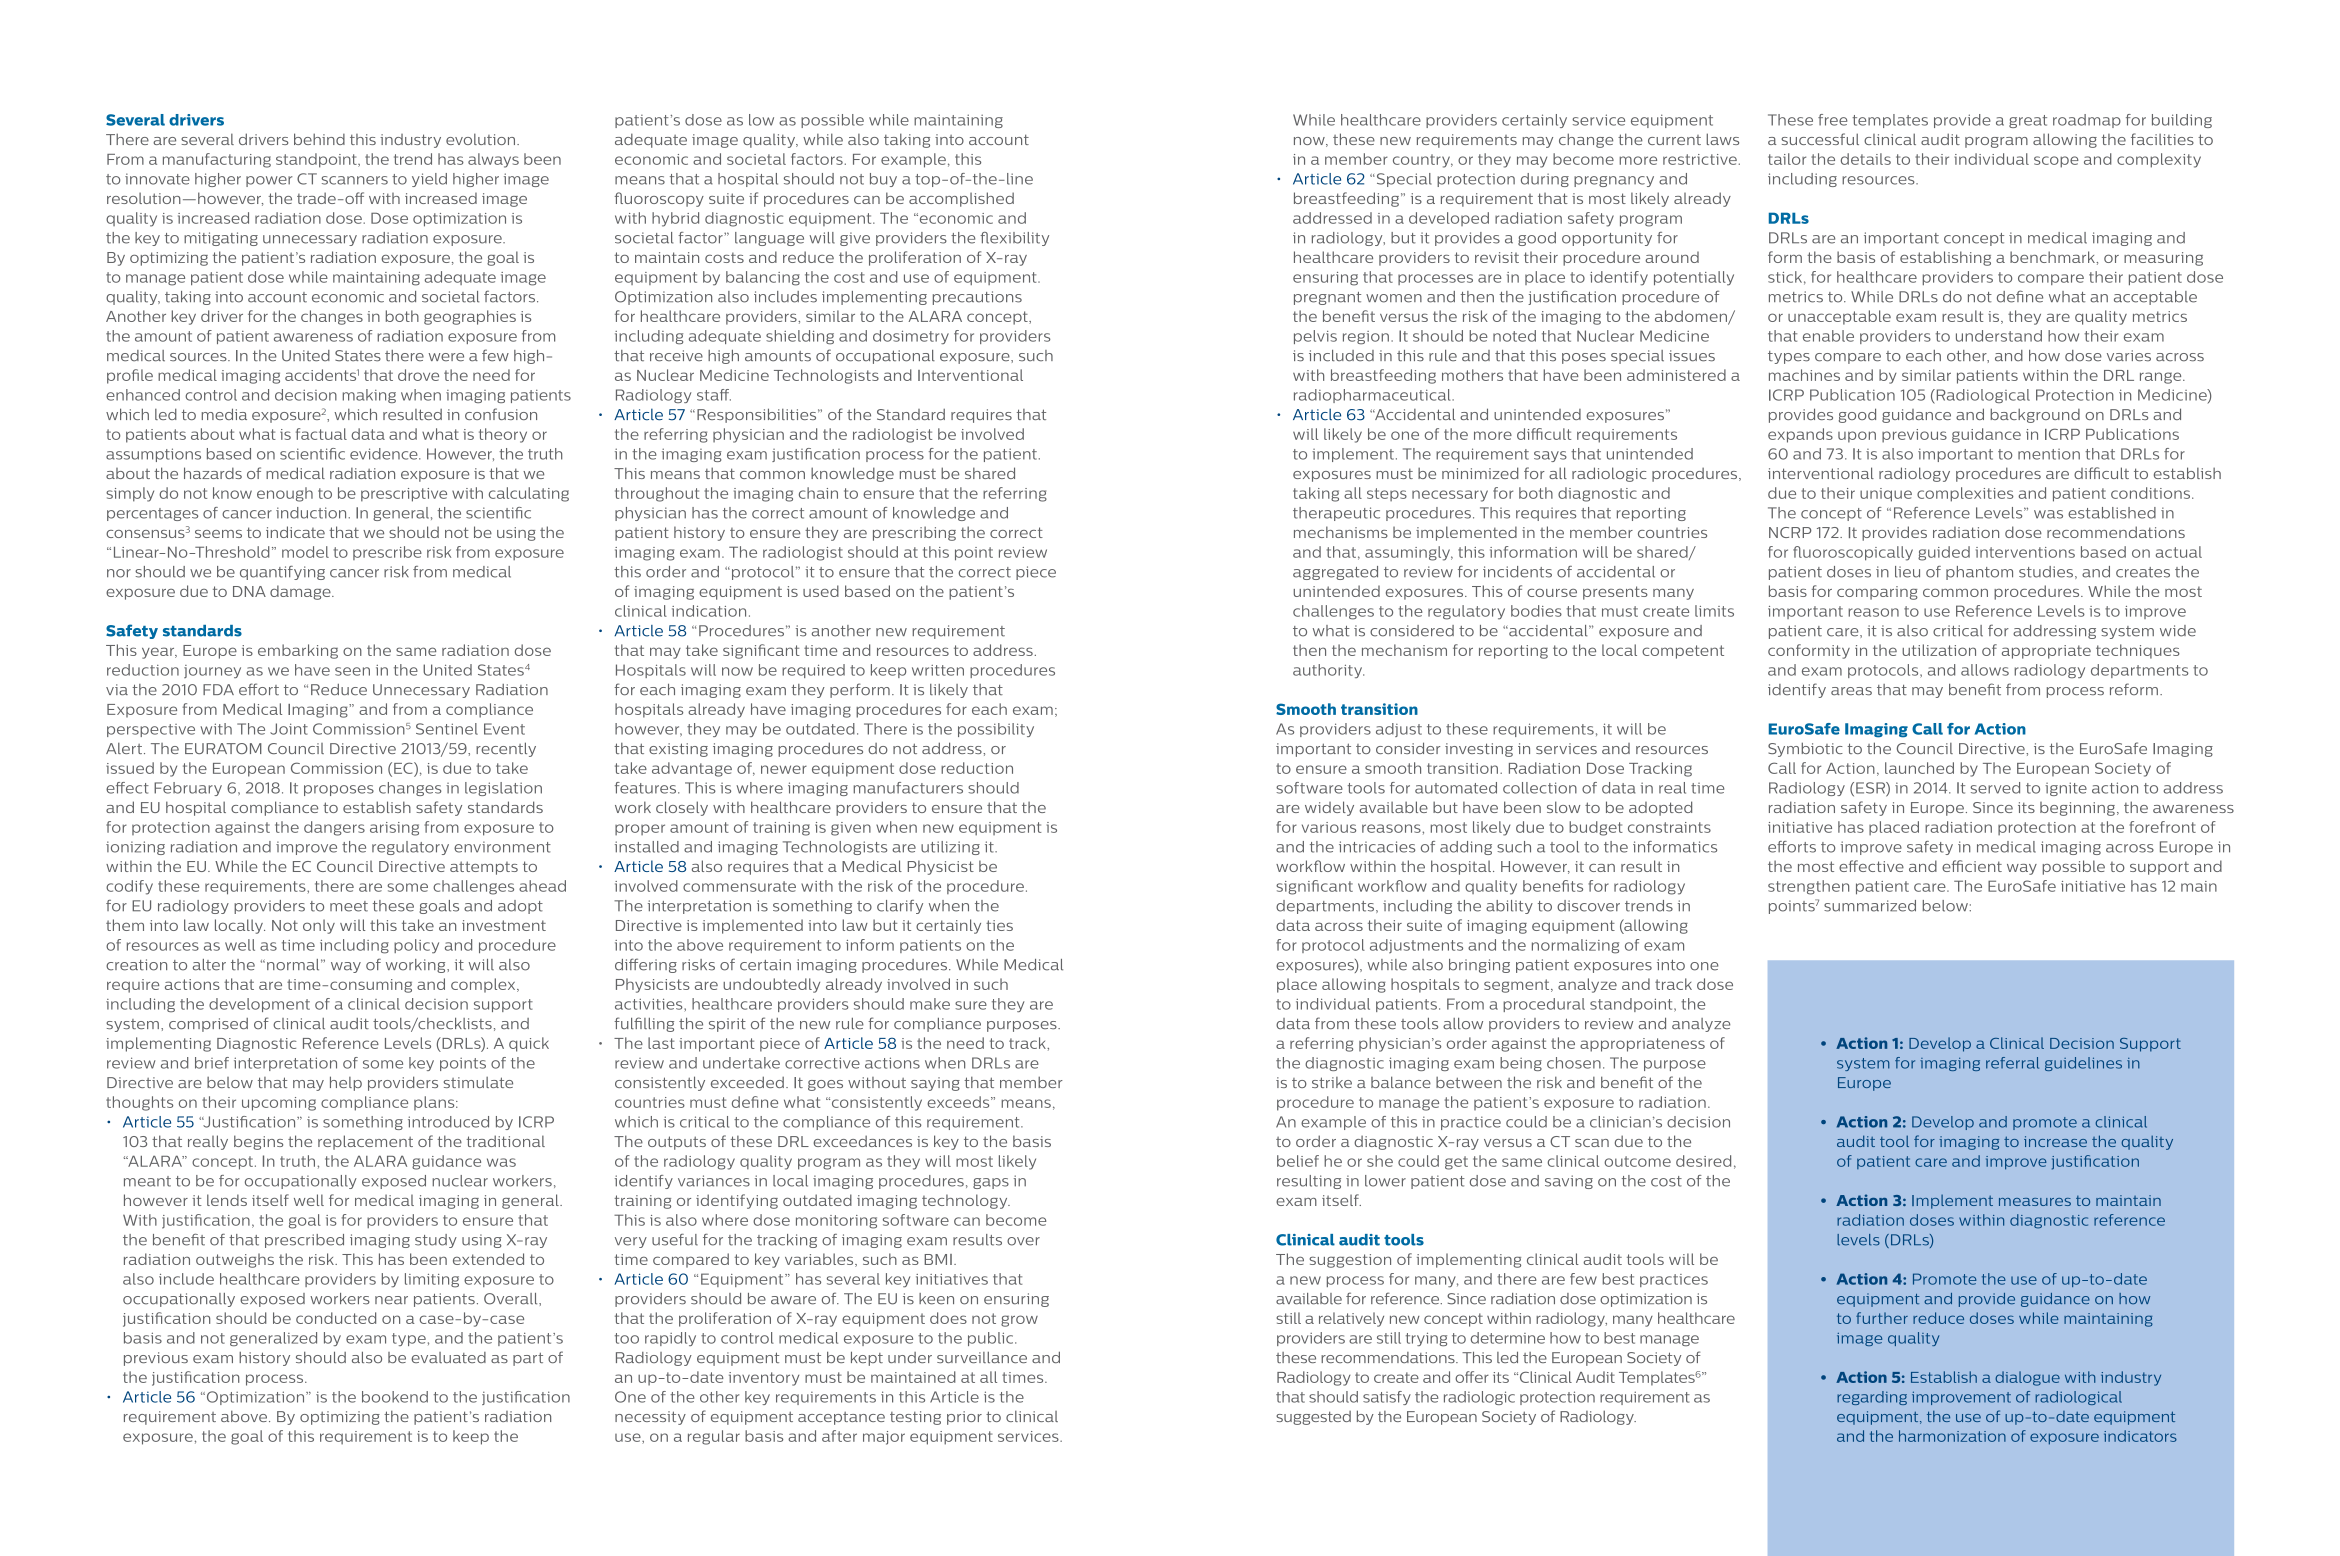 Image resolution: width=2340 pixels, height=1556 pixels. I want to click on make, so click(930, 1004).
